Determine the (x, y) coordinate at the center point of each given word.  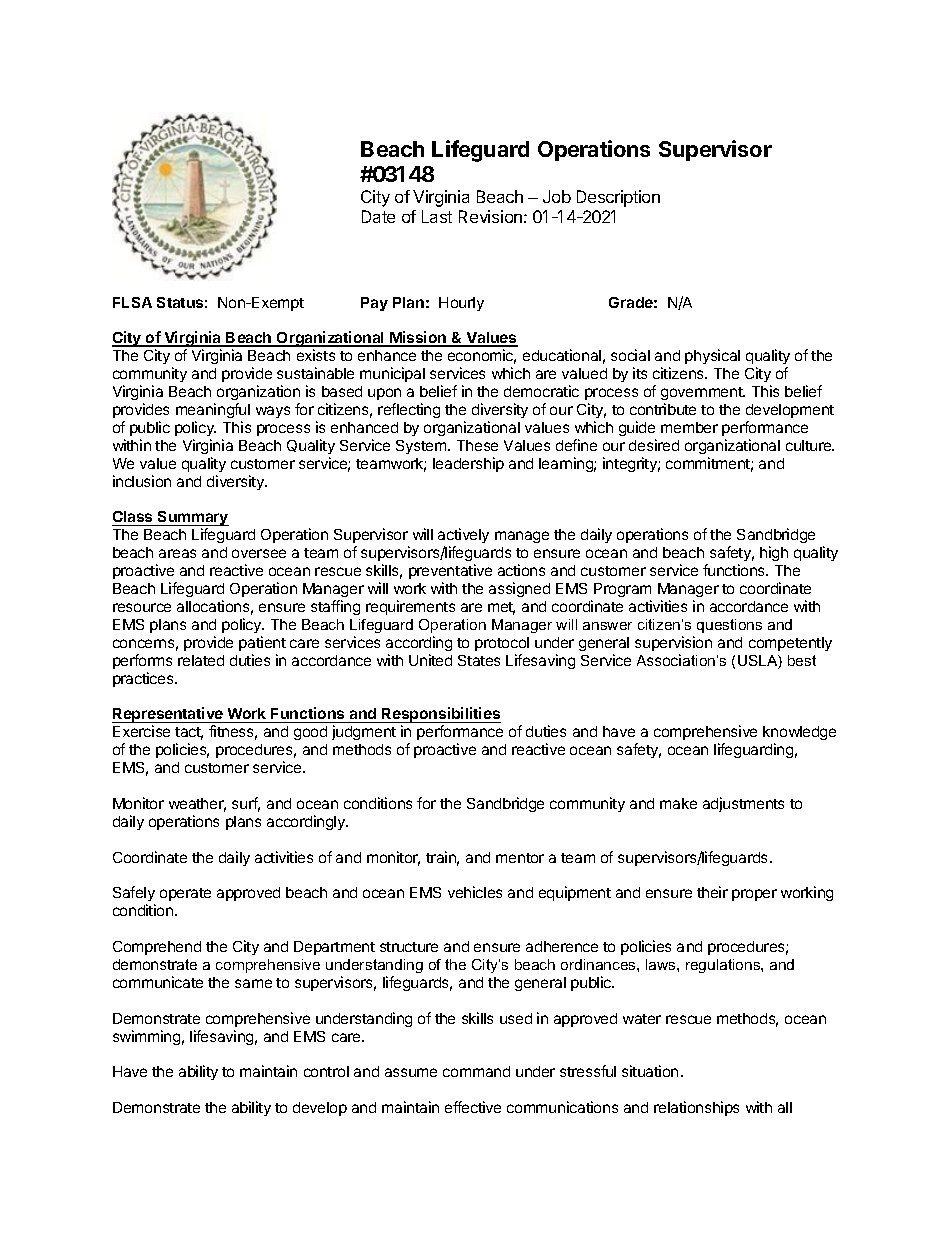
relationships (696, 1108)
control (326, 1071)
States (479, 660)
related (201, 660)
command (476, 1071)
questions (729, 626)
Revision (490, 216)
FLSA (132, 302)
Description (618, 198)
